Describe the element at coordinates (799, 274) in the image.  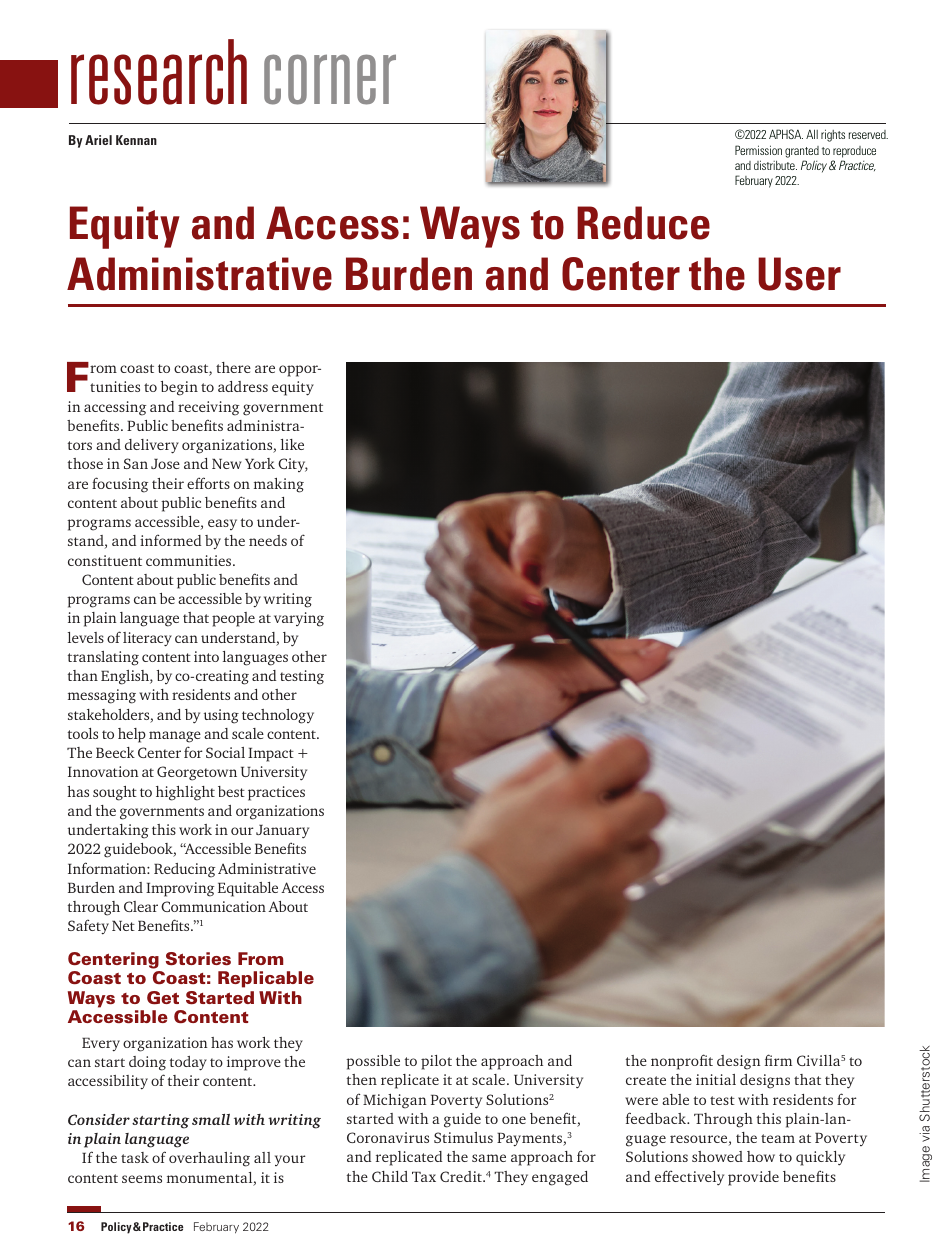
I see `User` at that location.
